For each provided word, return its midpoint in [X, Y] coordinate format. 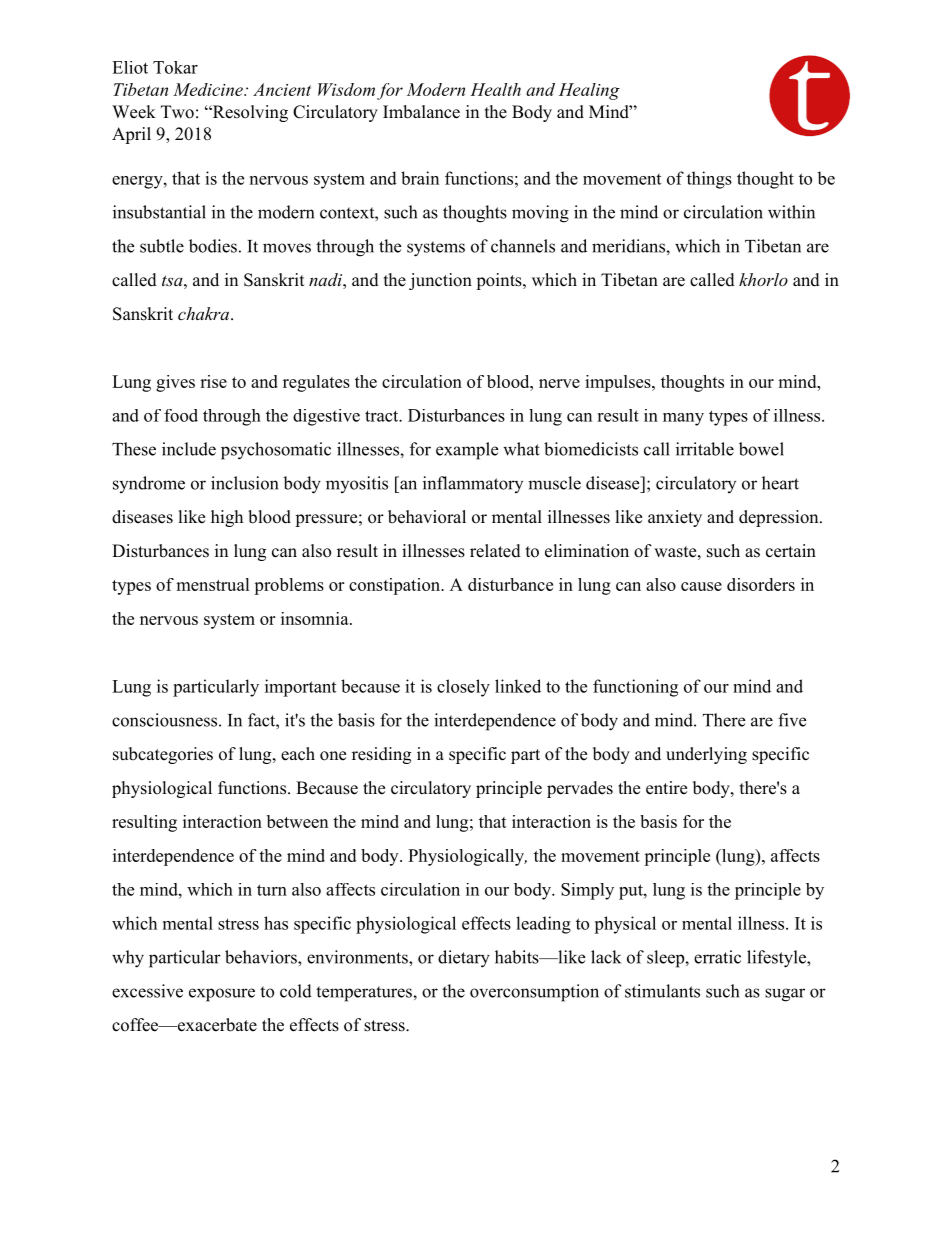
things [709, 180]
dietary [464, 959]
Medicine [209, 89]
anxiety [675, 518]
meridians [629, 246]
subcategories [163, 755]
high [227, 518]
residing [381, 755]
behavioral [427, 517]
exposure [222, 995]
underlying [706, 755]
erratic [717, 957]
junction [440, 281]
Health [495, 89]
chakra [205, 313]
